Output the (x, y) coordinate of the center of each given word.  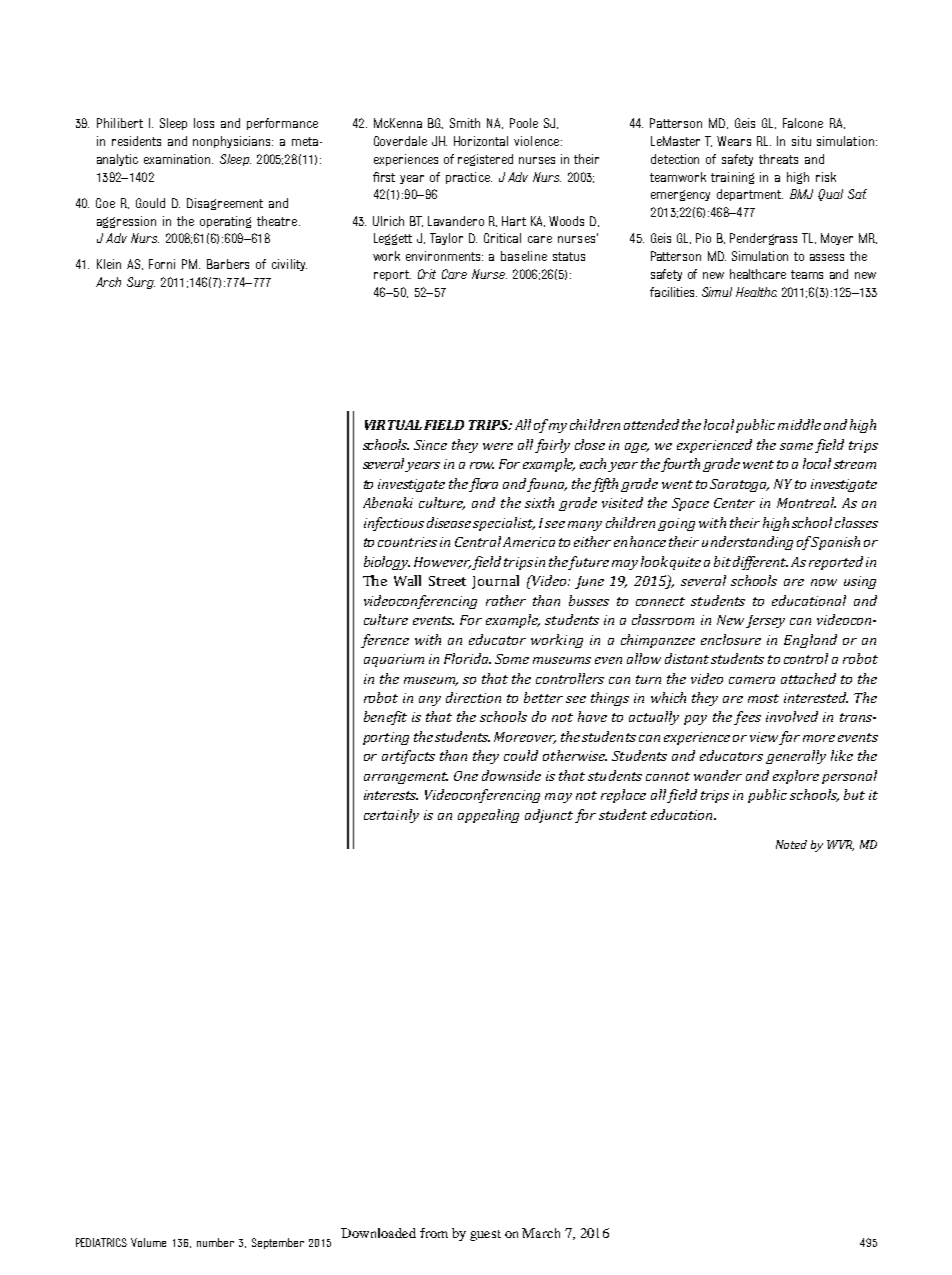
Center (734, 503)
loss (204, 123)
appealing (488, 816)
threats (778, 159)
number (215, 1242)
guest (485, 1235)
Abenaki (388, 502)
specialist (504, 524)
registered (485, 160)
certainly (391, 816)
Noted (791, 844)
